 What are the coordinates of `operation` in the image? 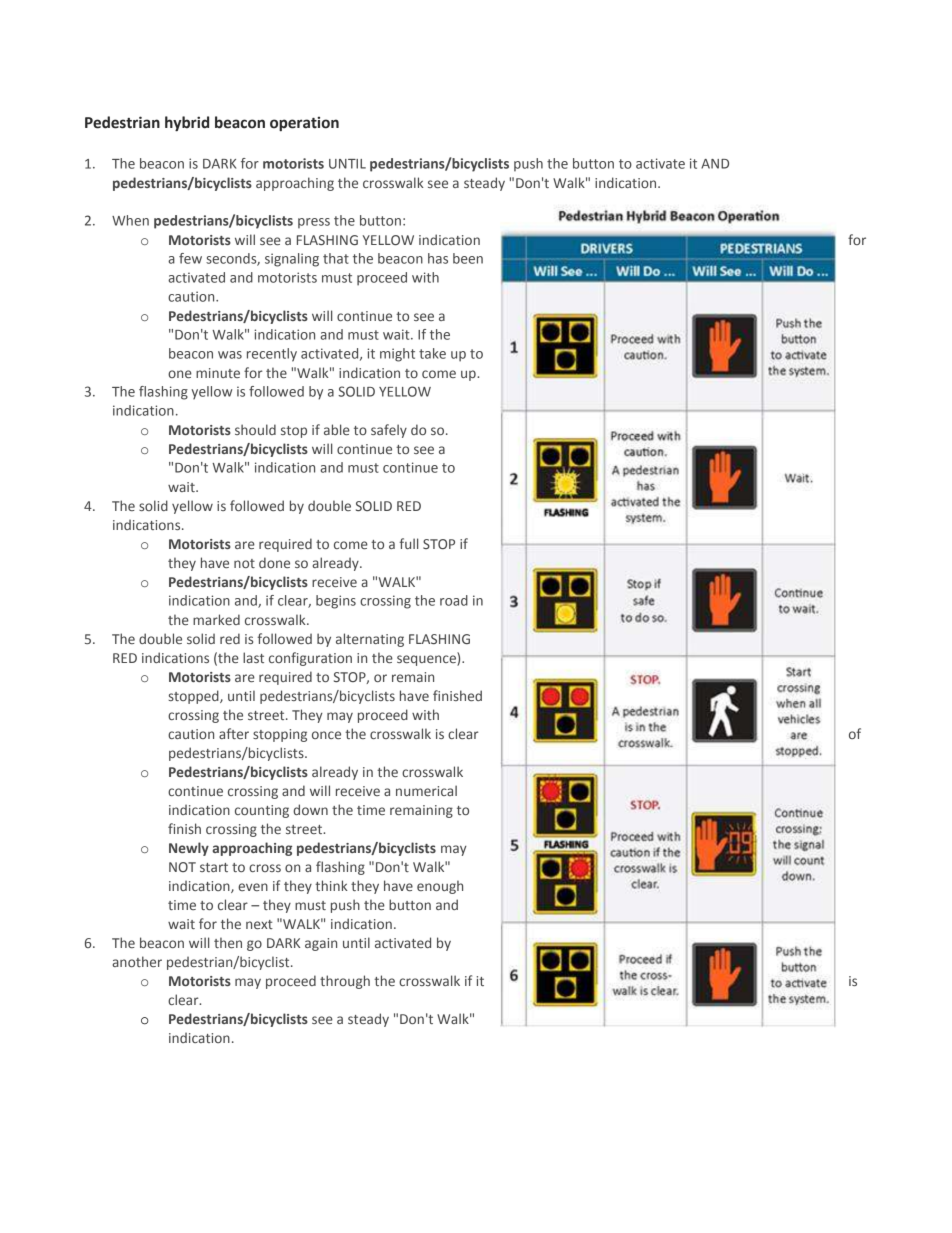 It's located at (304, 123).
